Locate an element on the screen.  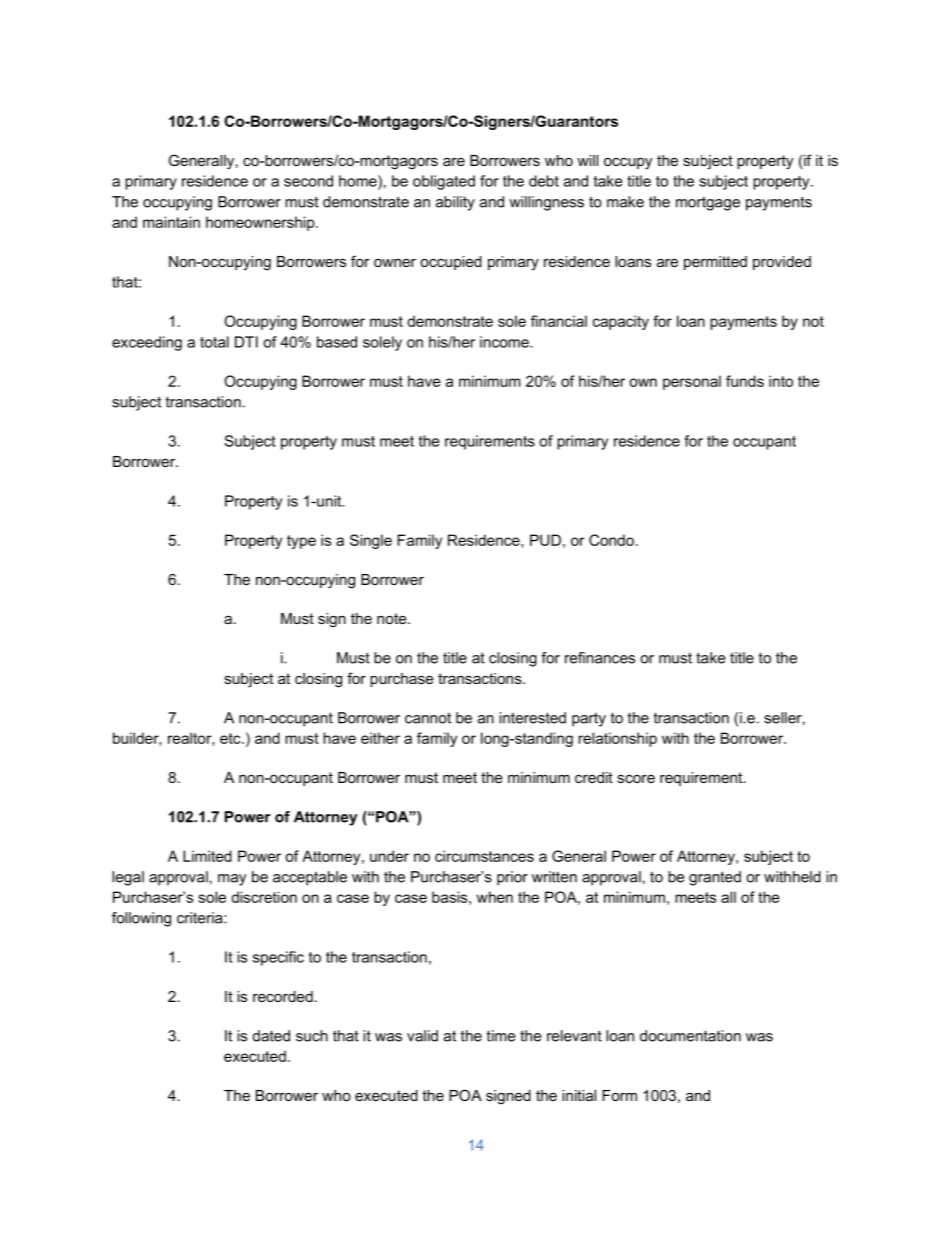
Limited is located at coordinates (207, 856).
